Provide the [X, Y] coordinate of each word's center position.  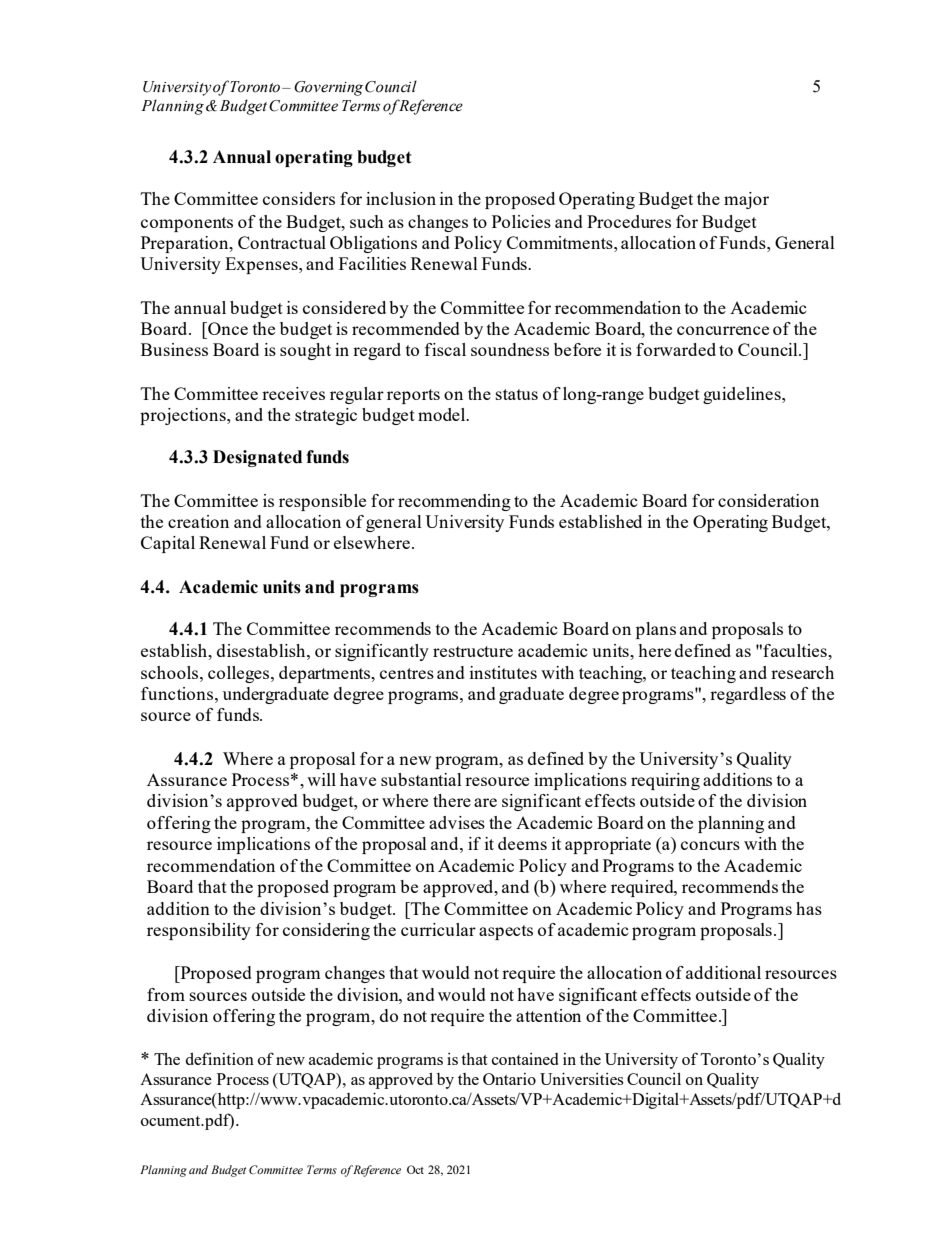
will [321, 779]
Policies [521, 221]
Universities [582, 1079]
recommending [454, 502]
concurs [710, 845]
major [746, 200]
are [485, 802]
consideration [768, 500]
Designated [257, 458]
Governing [328, 88]
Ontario [509, 1079]
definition [219, 1058]
